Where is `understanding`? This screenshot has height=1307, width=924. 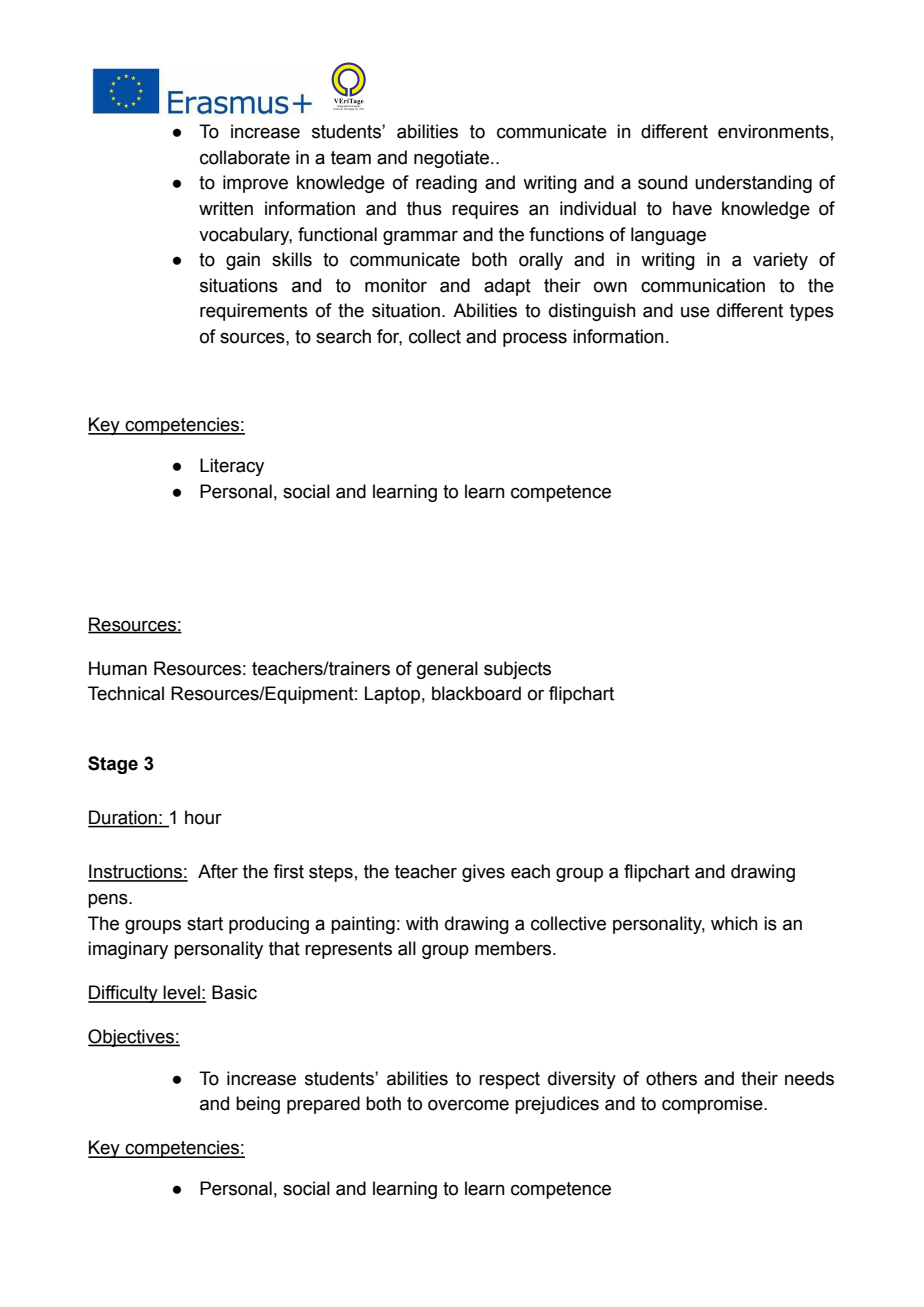 understanding is located at coordinates (753, 184).
